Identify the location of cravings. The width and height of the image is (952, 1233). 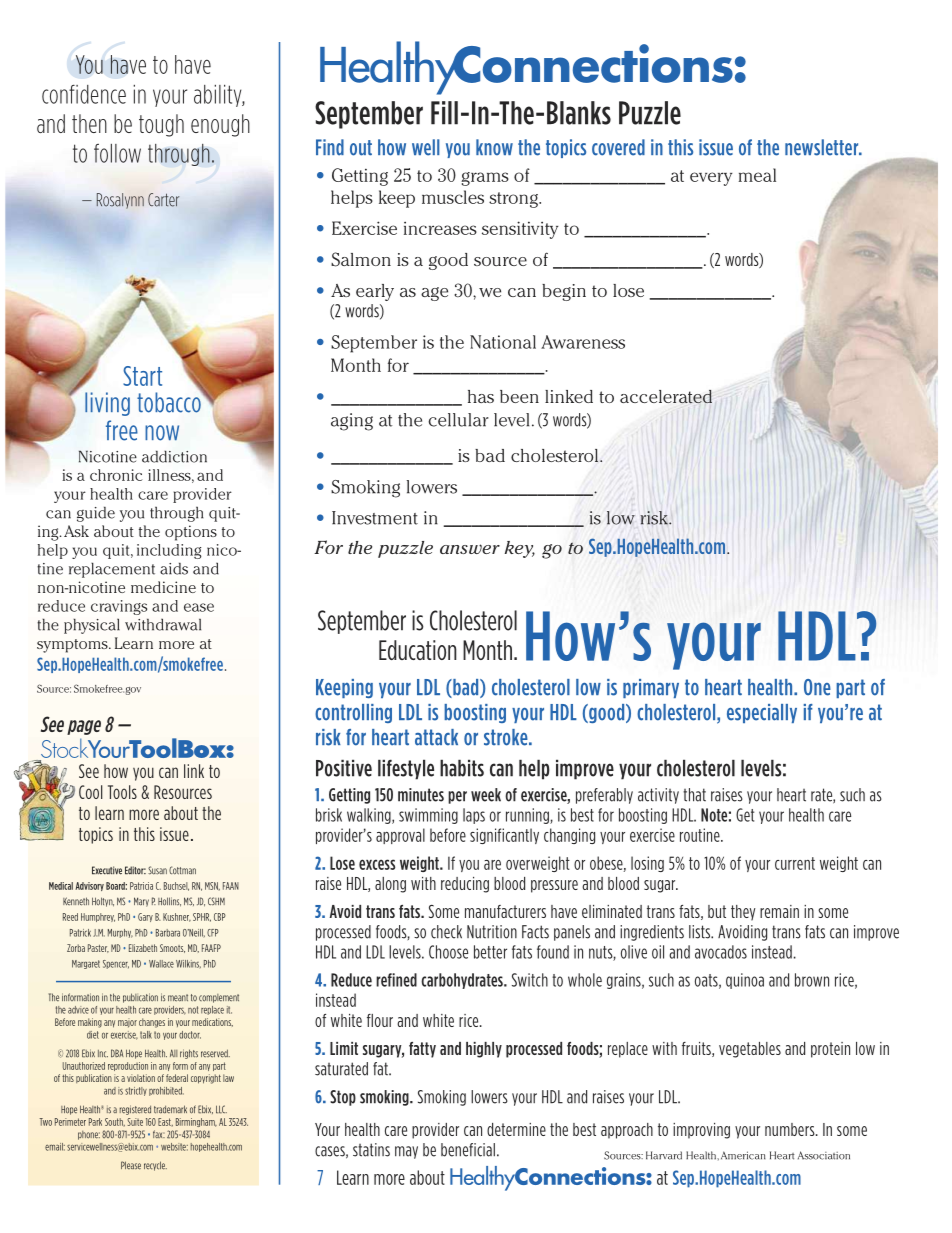
(119, 607).
